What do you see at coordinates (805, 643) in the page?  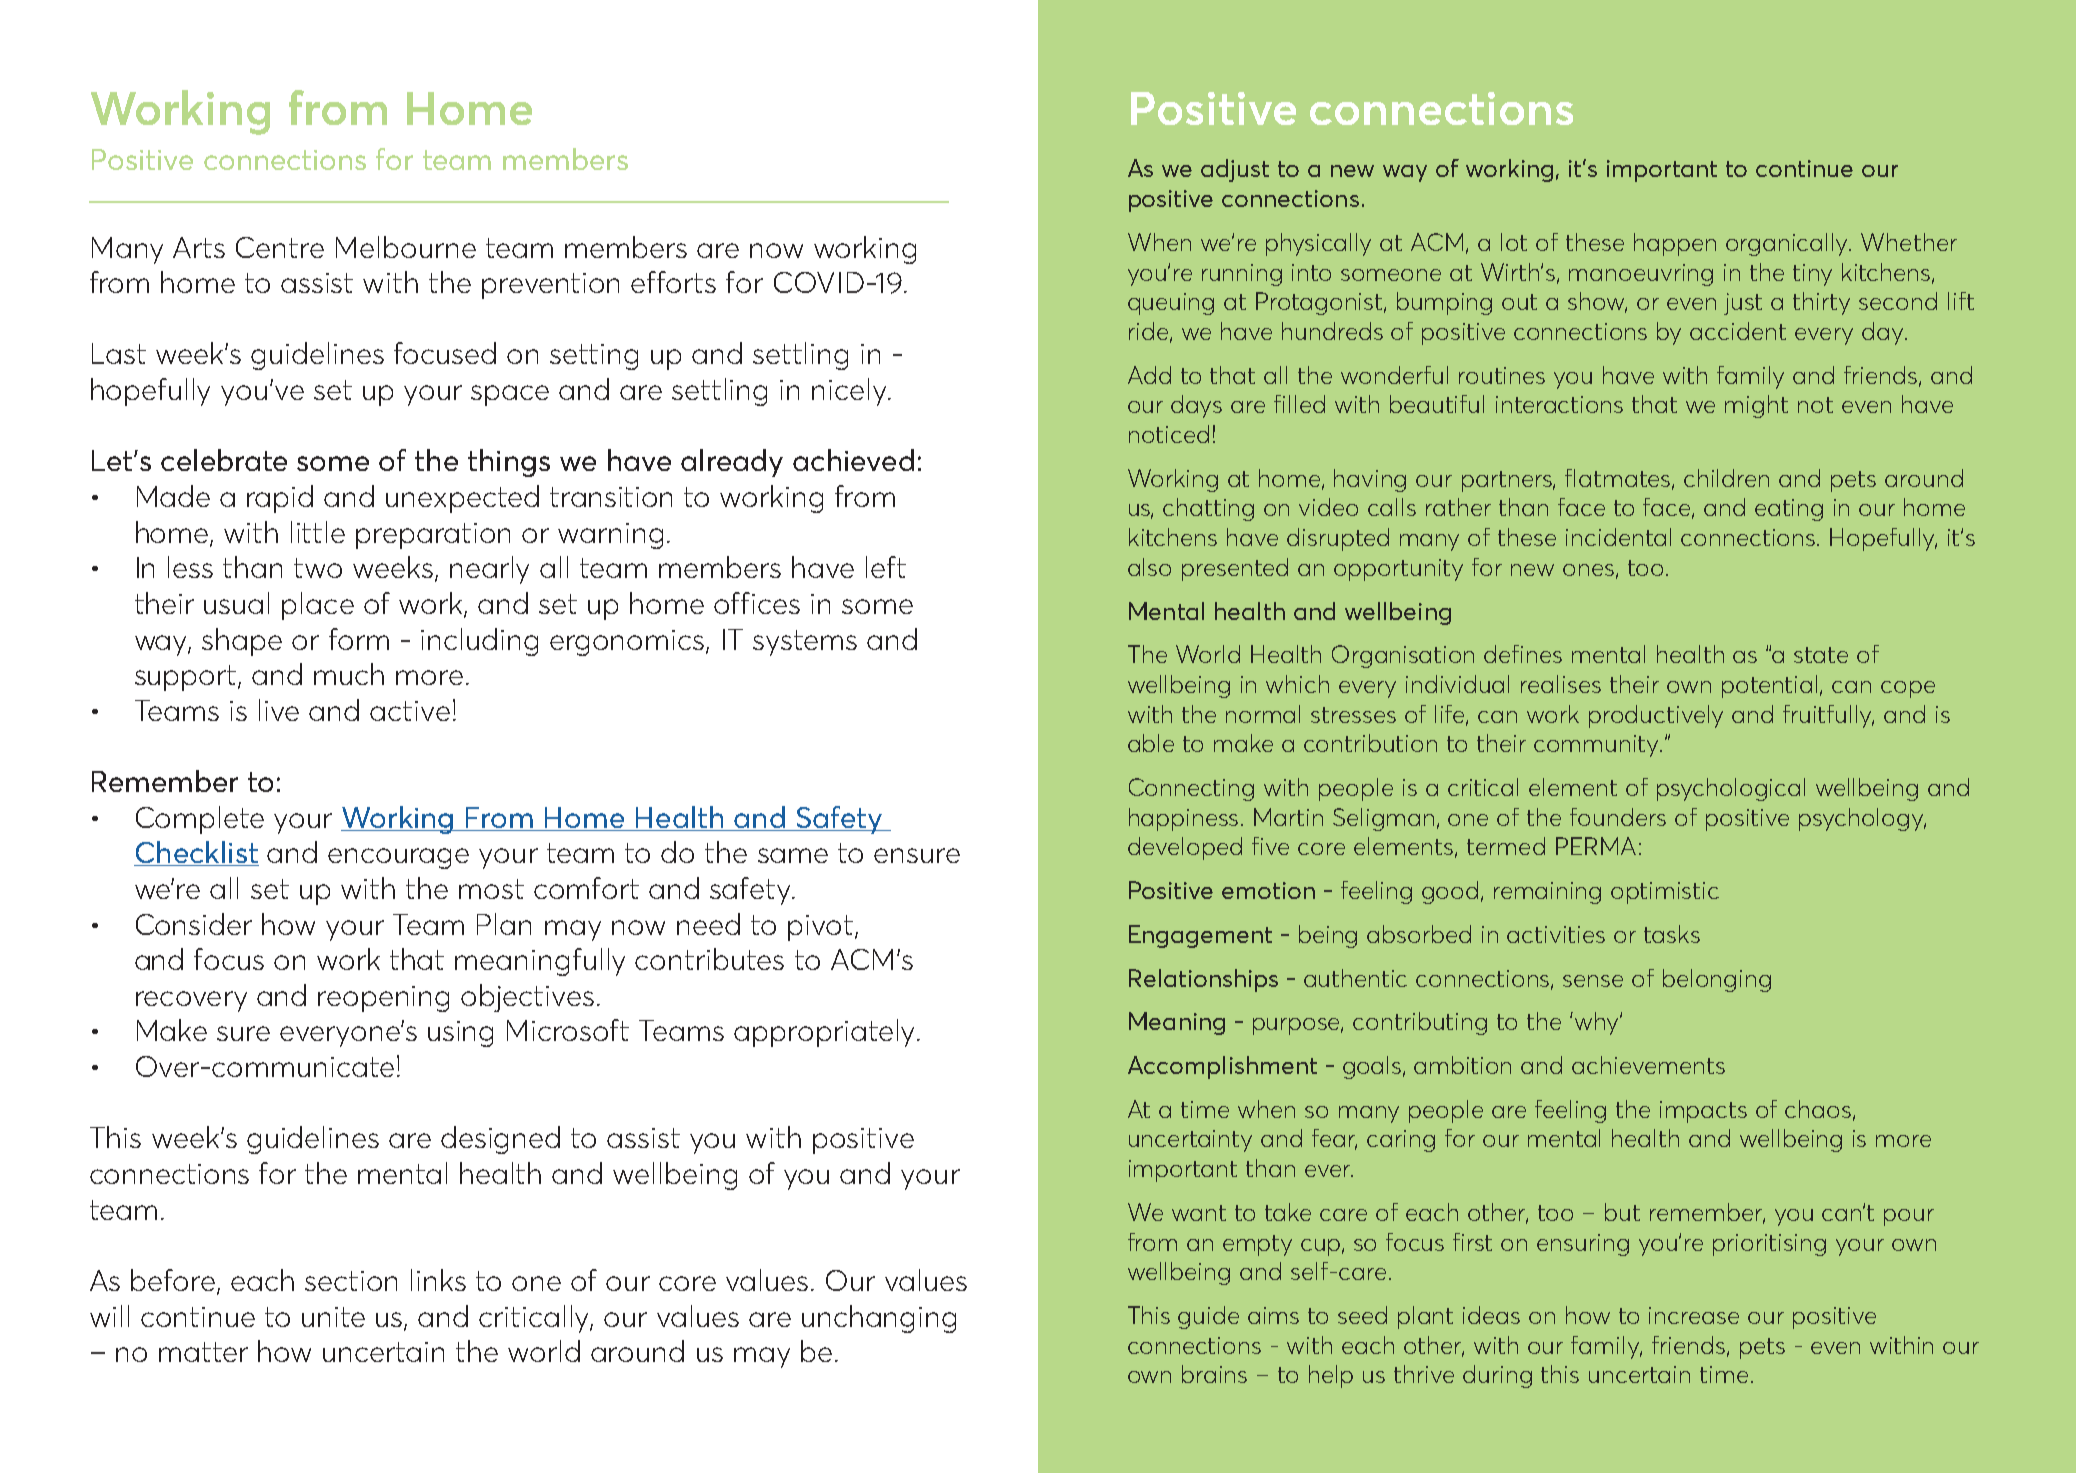 I see `systems` at bounding box center [805, 643].
